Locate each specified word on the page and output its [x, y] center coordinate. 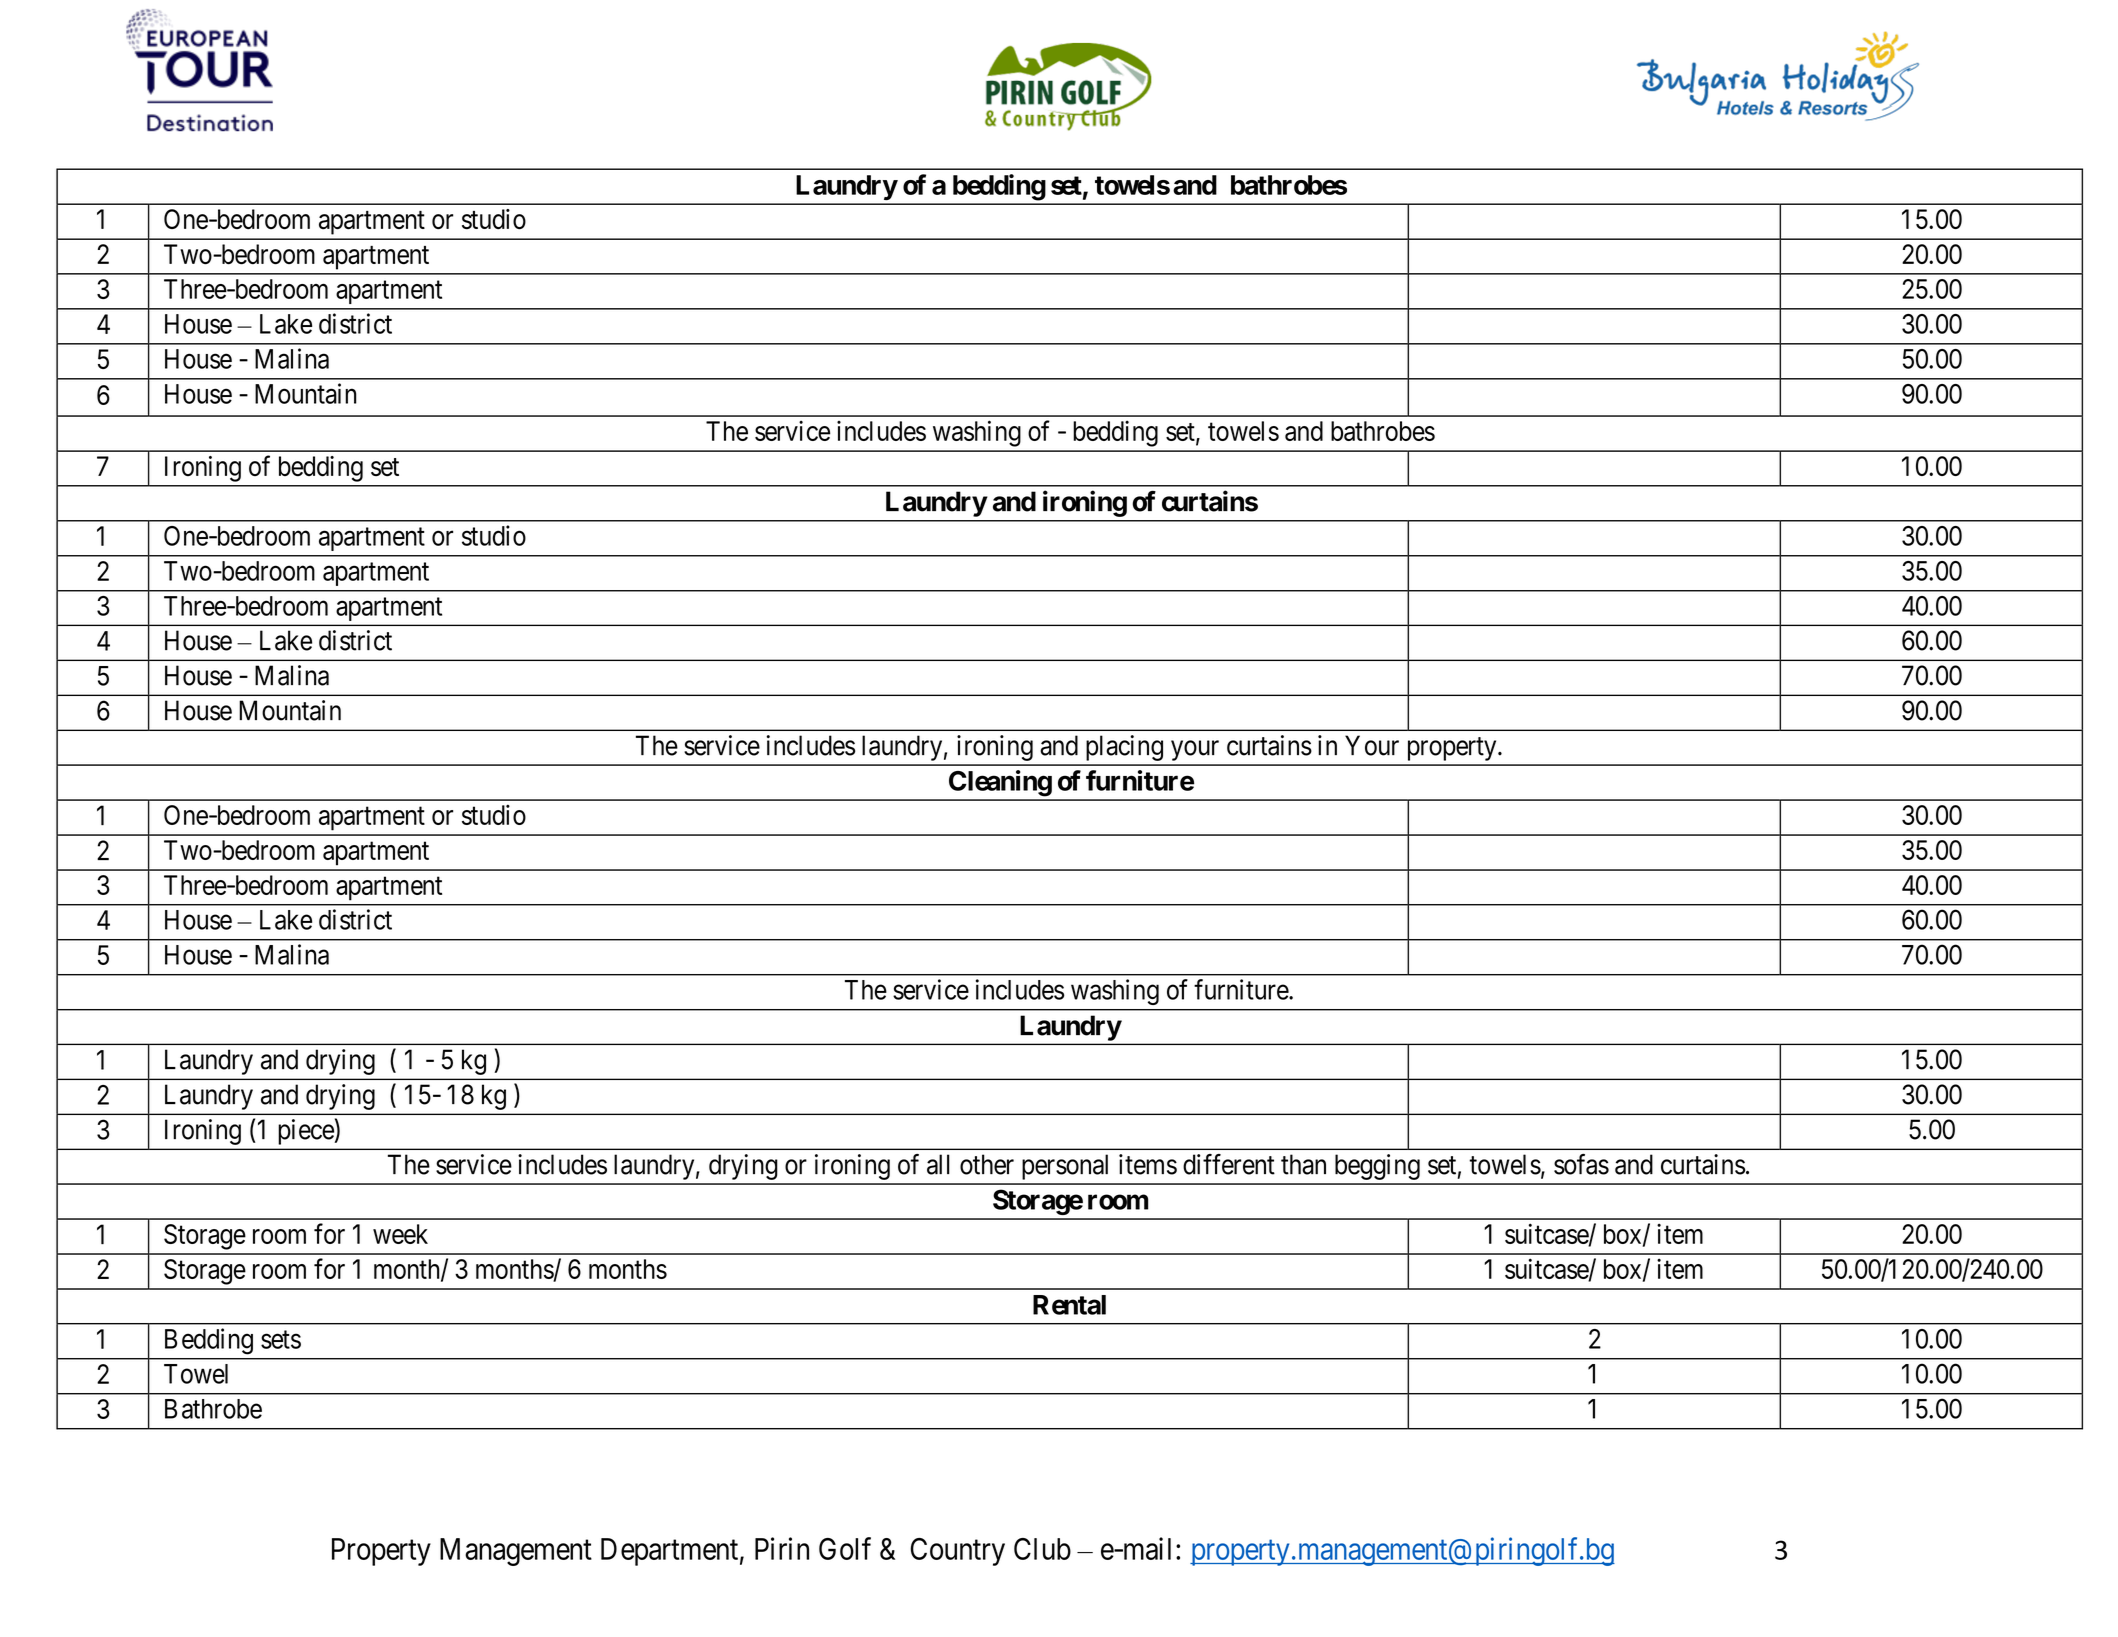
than [1303, 1164]
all [938, 1164]
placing [1124, 748]
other [987, 1164]
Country [957, 1552]
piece [306, 1132]
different [1229, 1164]
